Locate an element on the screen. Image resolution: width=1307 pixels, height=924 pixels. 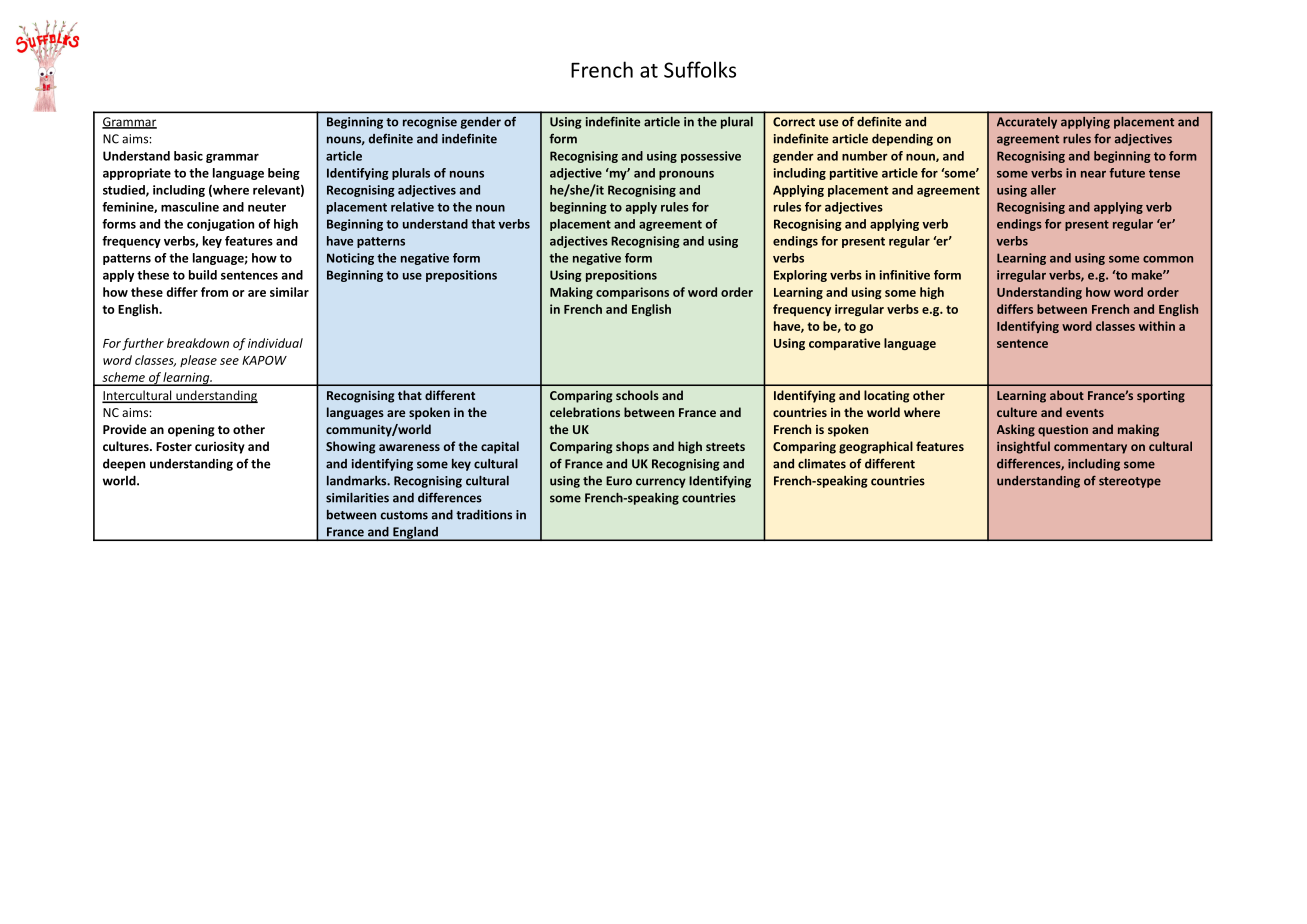
possessive is located at coordinates (711, 157).
